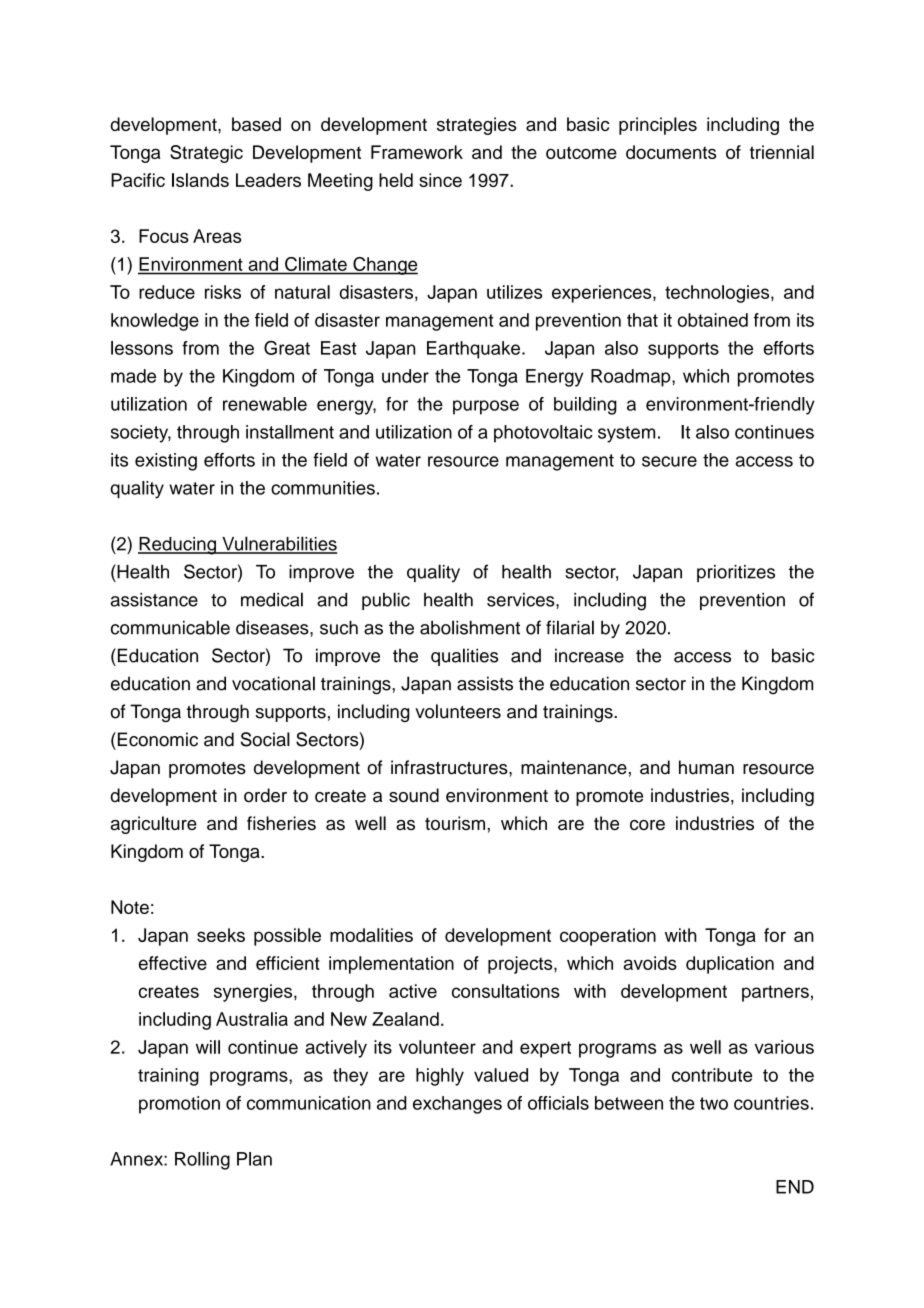  I want to click on projects, so click(521, 965).
